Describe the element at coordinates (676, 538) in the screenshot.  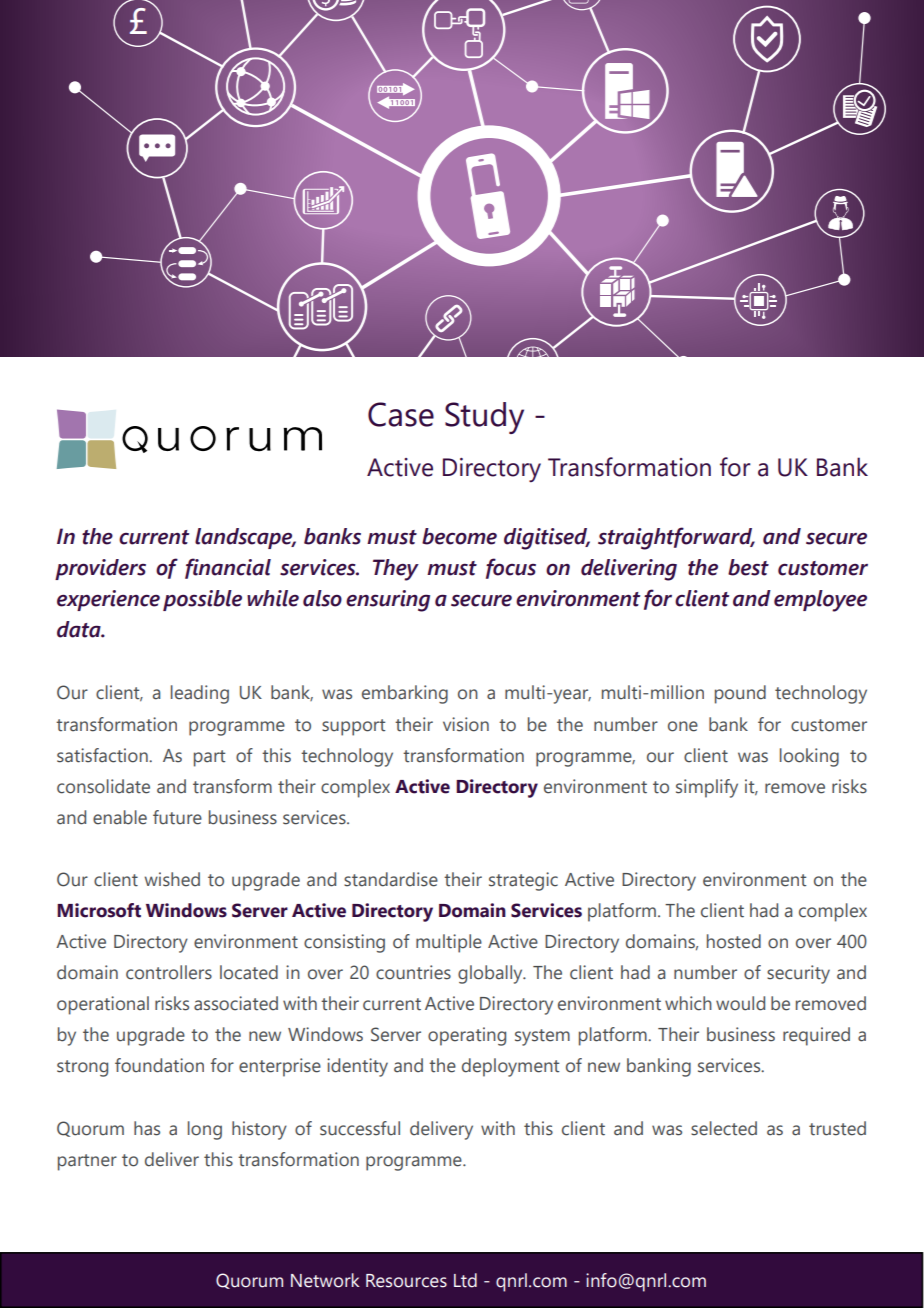
I see `straightforward` at that location.
